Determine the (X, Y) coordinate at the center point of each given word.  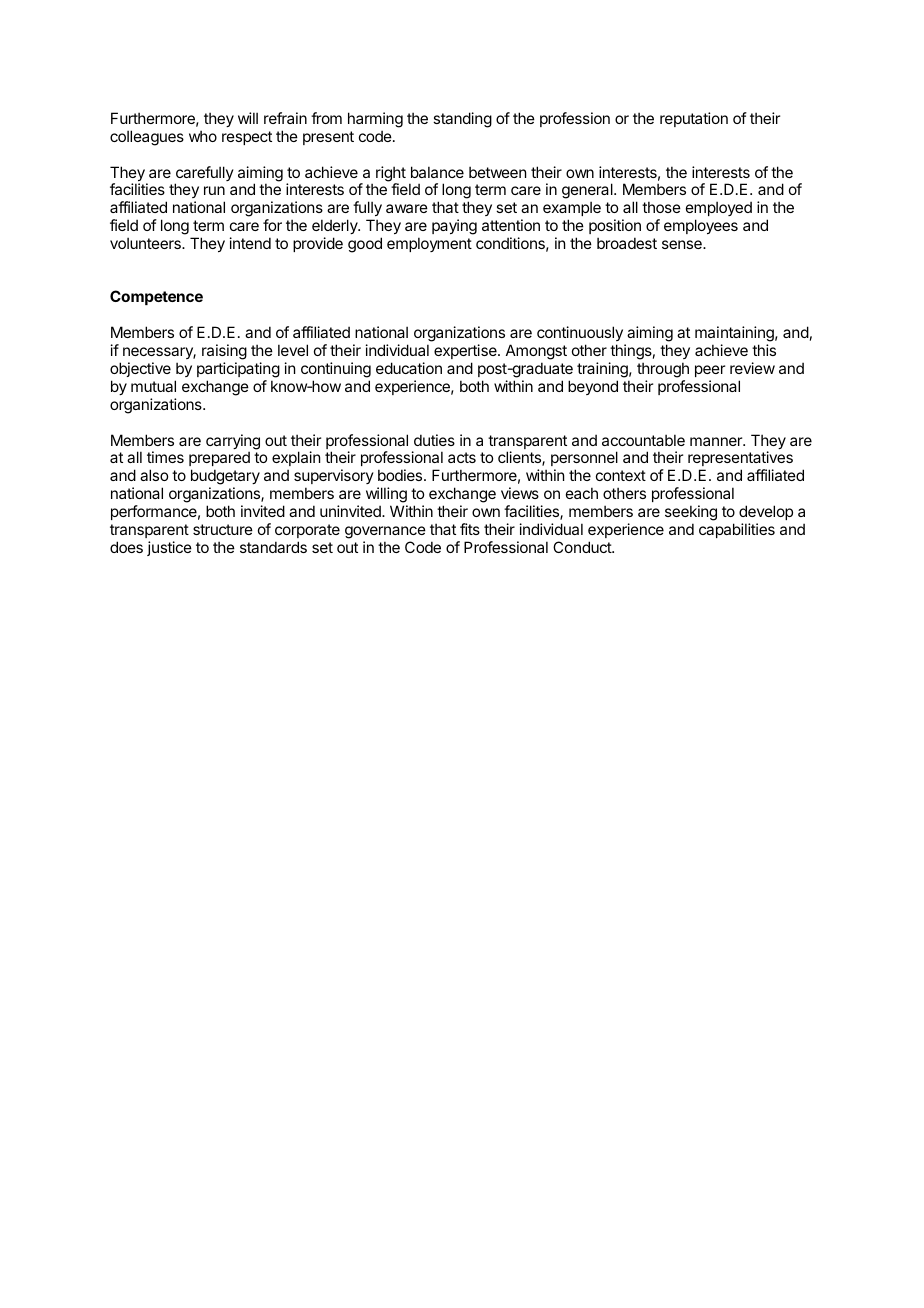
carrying (233, 443)
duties (434, 440)
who (203, 136)
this (764, 350)
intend (250, 243)
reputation (694, 119)
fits (470, 529)
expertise (466, 351)
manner (717, 441)
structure (223, 529)
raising (224, 353)
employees (701, 226)
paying (454, 227)
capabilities (737, 530)
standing (462, 120)
